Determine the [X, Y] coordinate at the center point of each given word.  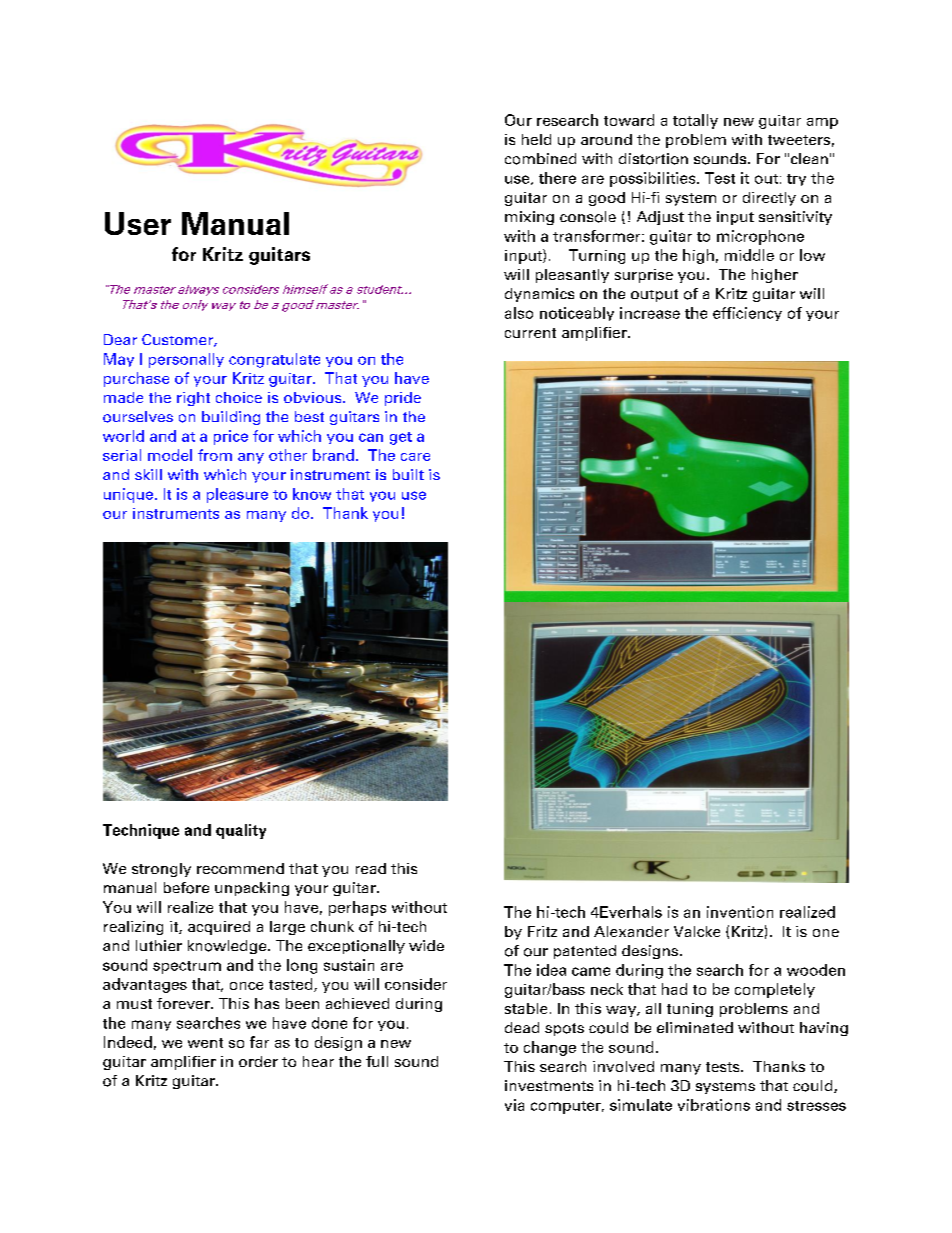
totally [695, 121]
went [205, 1043]
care [415, 457]
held [536, 139]
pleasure [237, 495]
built [408, 474]
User [138, 223]
